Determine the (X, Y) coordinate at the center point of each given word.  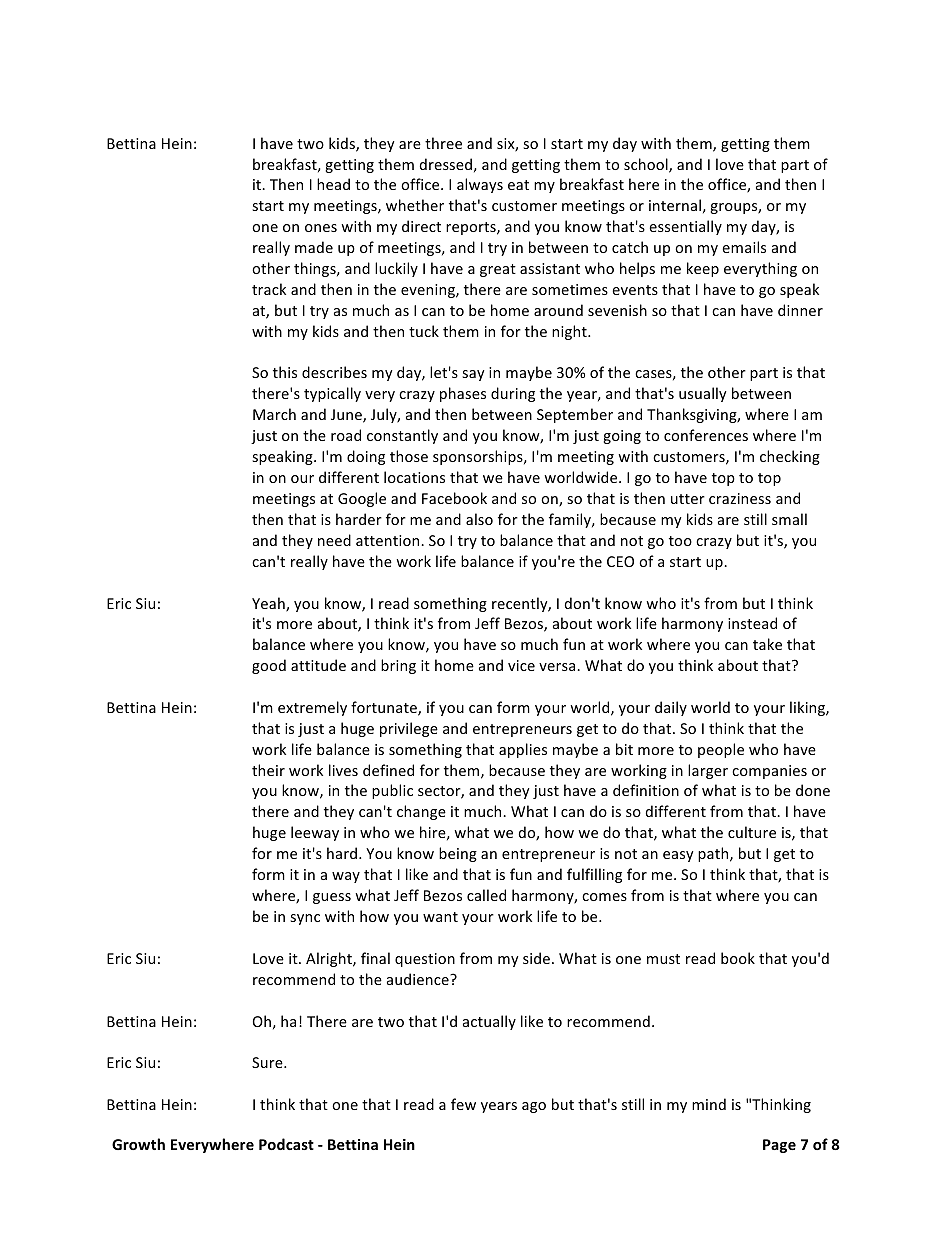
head (333, 184)
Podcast (286, 1144)
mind (709, 1104)
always (480, 185)
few (463, 1104)
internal (675, 205)
